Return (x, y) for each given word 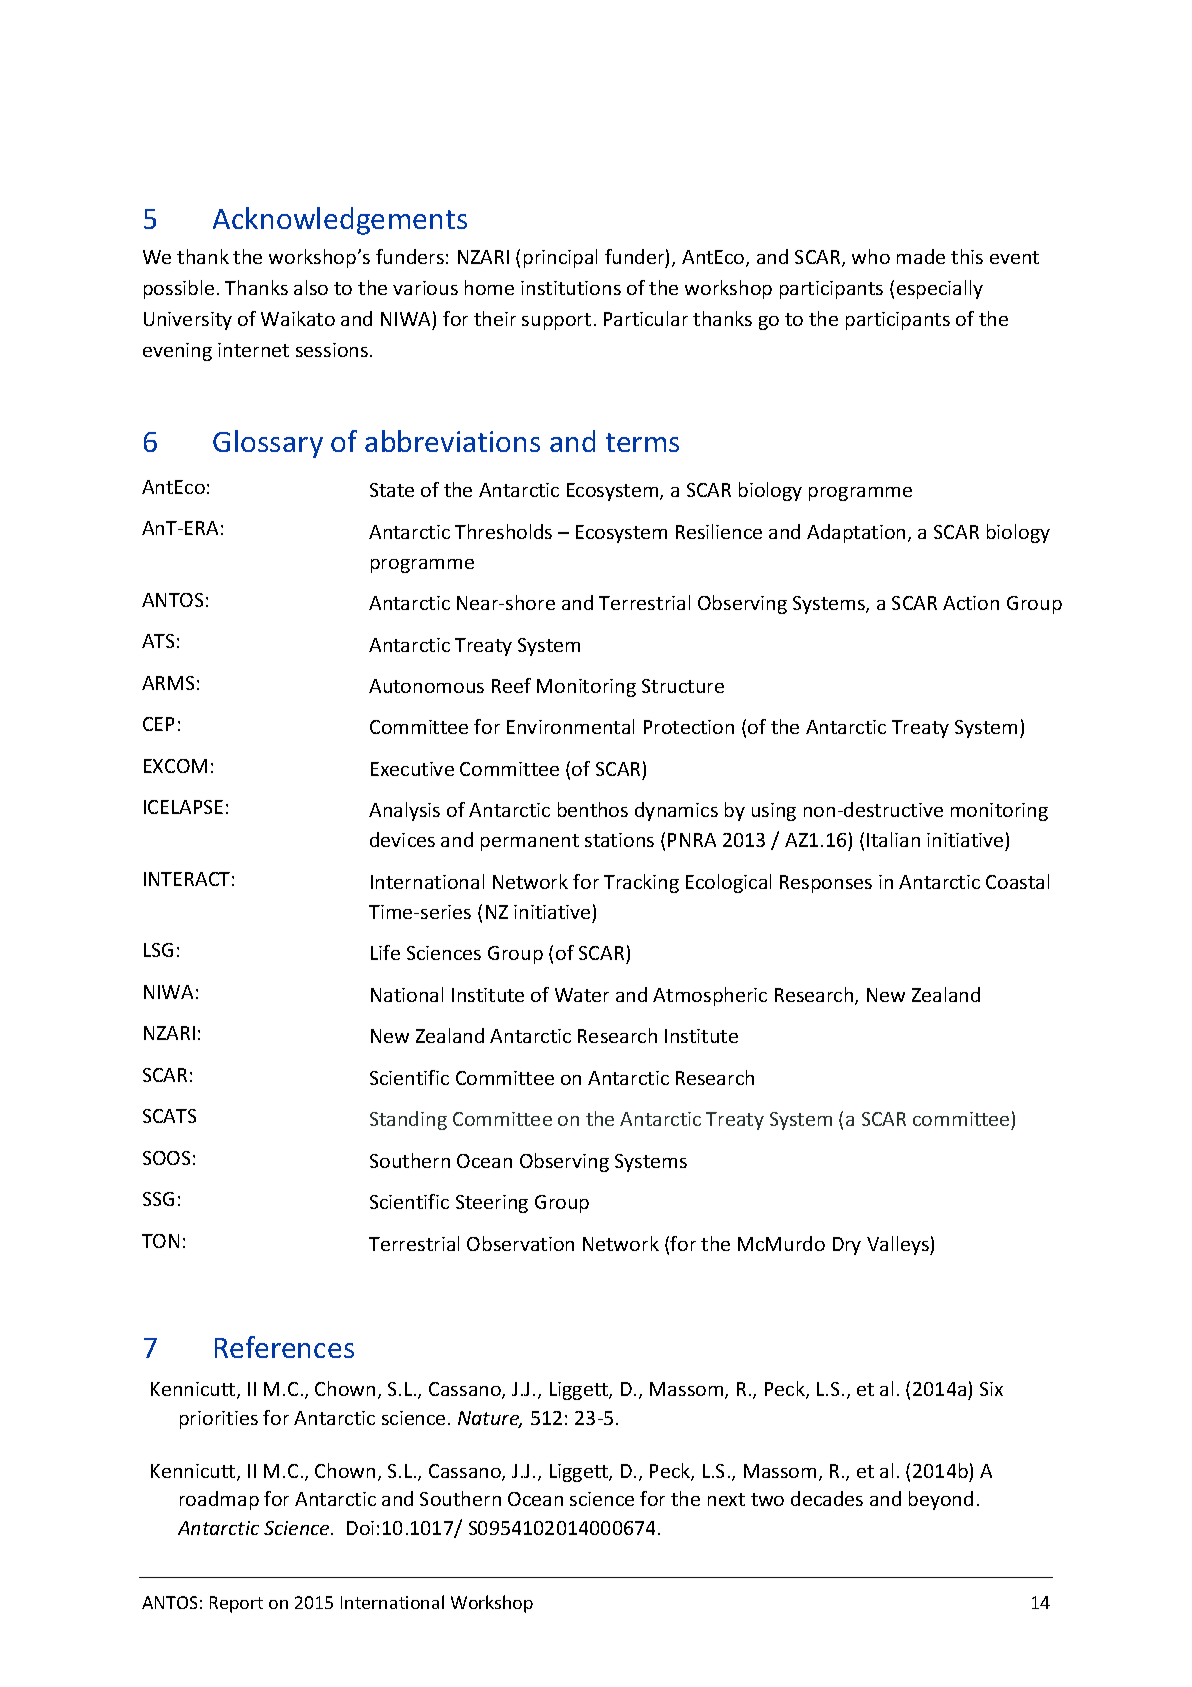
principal (560, 258)
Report (236, 1604)
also (311, 287)
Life (385, 952)
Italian (893, 839)
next (726, 1499)
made (921, 256)
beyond (941, 1500)
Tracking (641, 883)
